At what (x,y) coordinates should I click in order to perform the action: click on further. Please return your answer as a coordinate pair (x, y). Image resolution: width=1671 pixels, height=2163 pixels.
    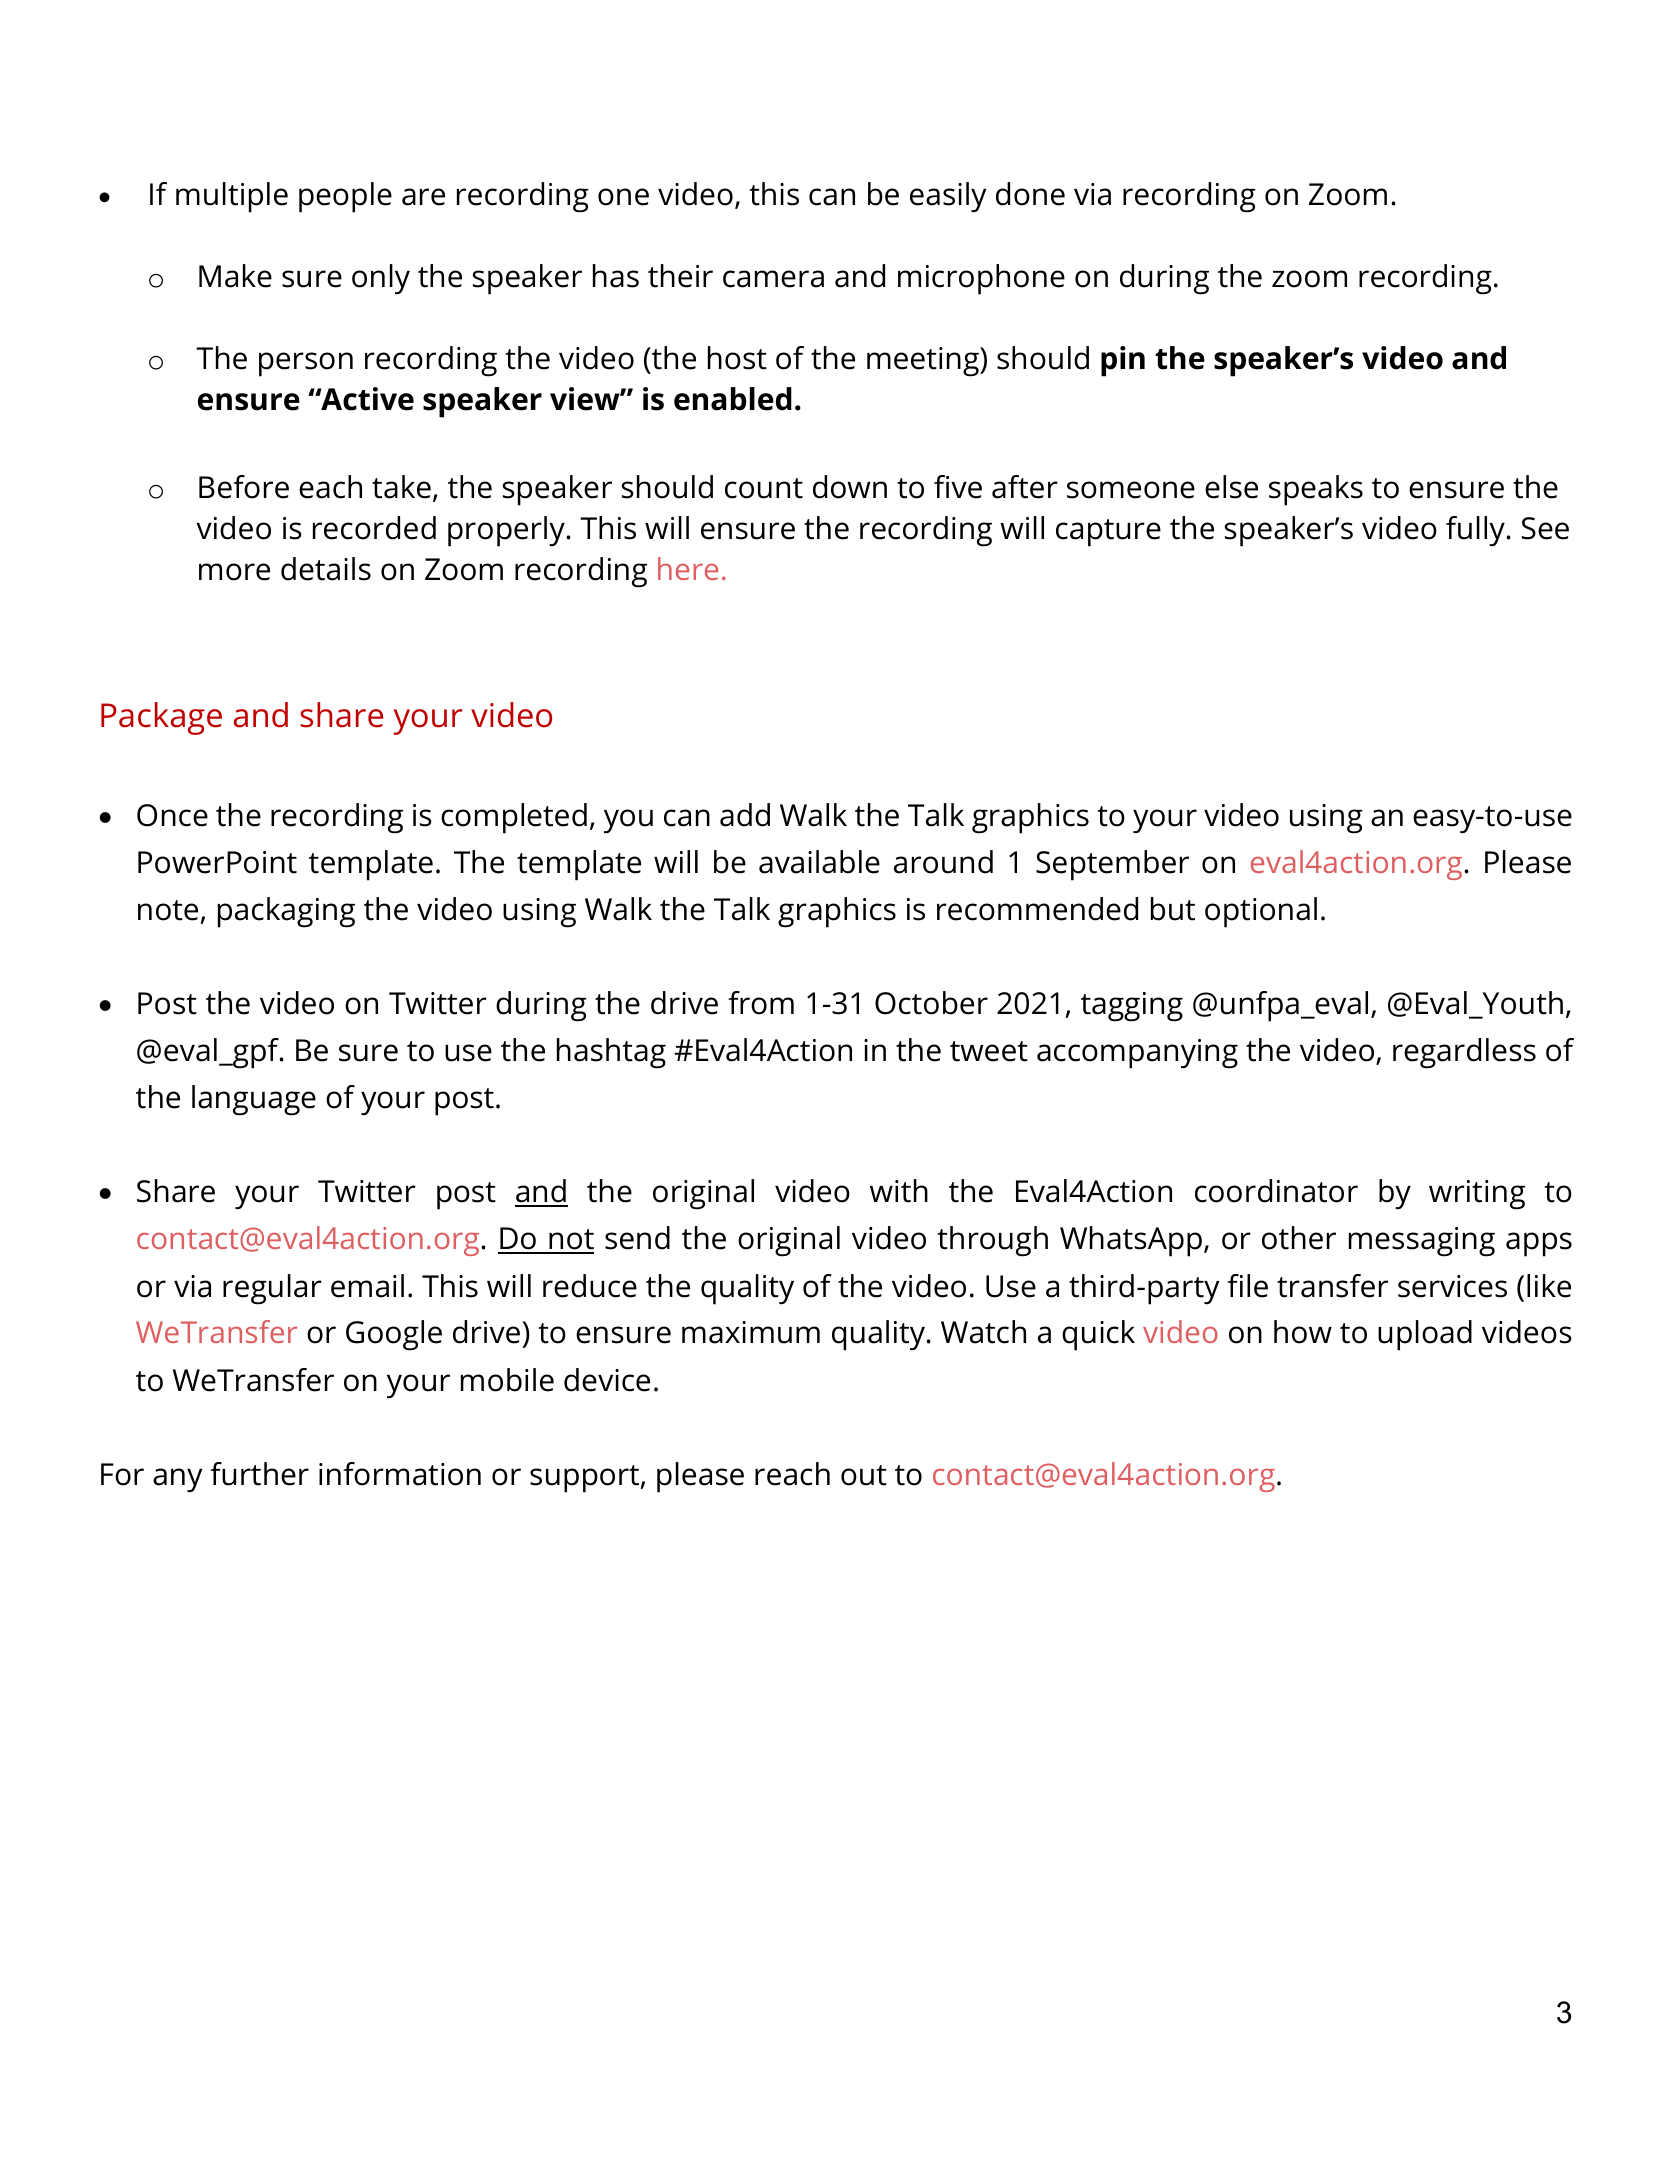
    Looking at the image, I should click on (259, 1474).
